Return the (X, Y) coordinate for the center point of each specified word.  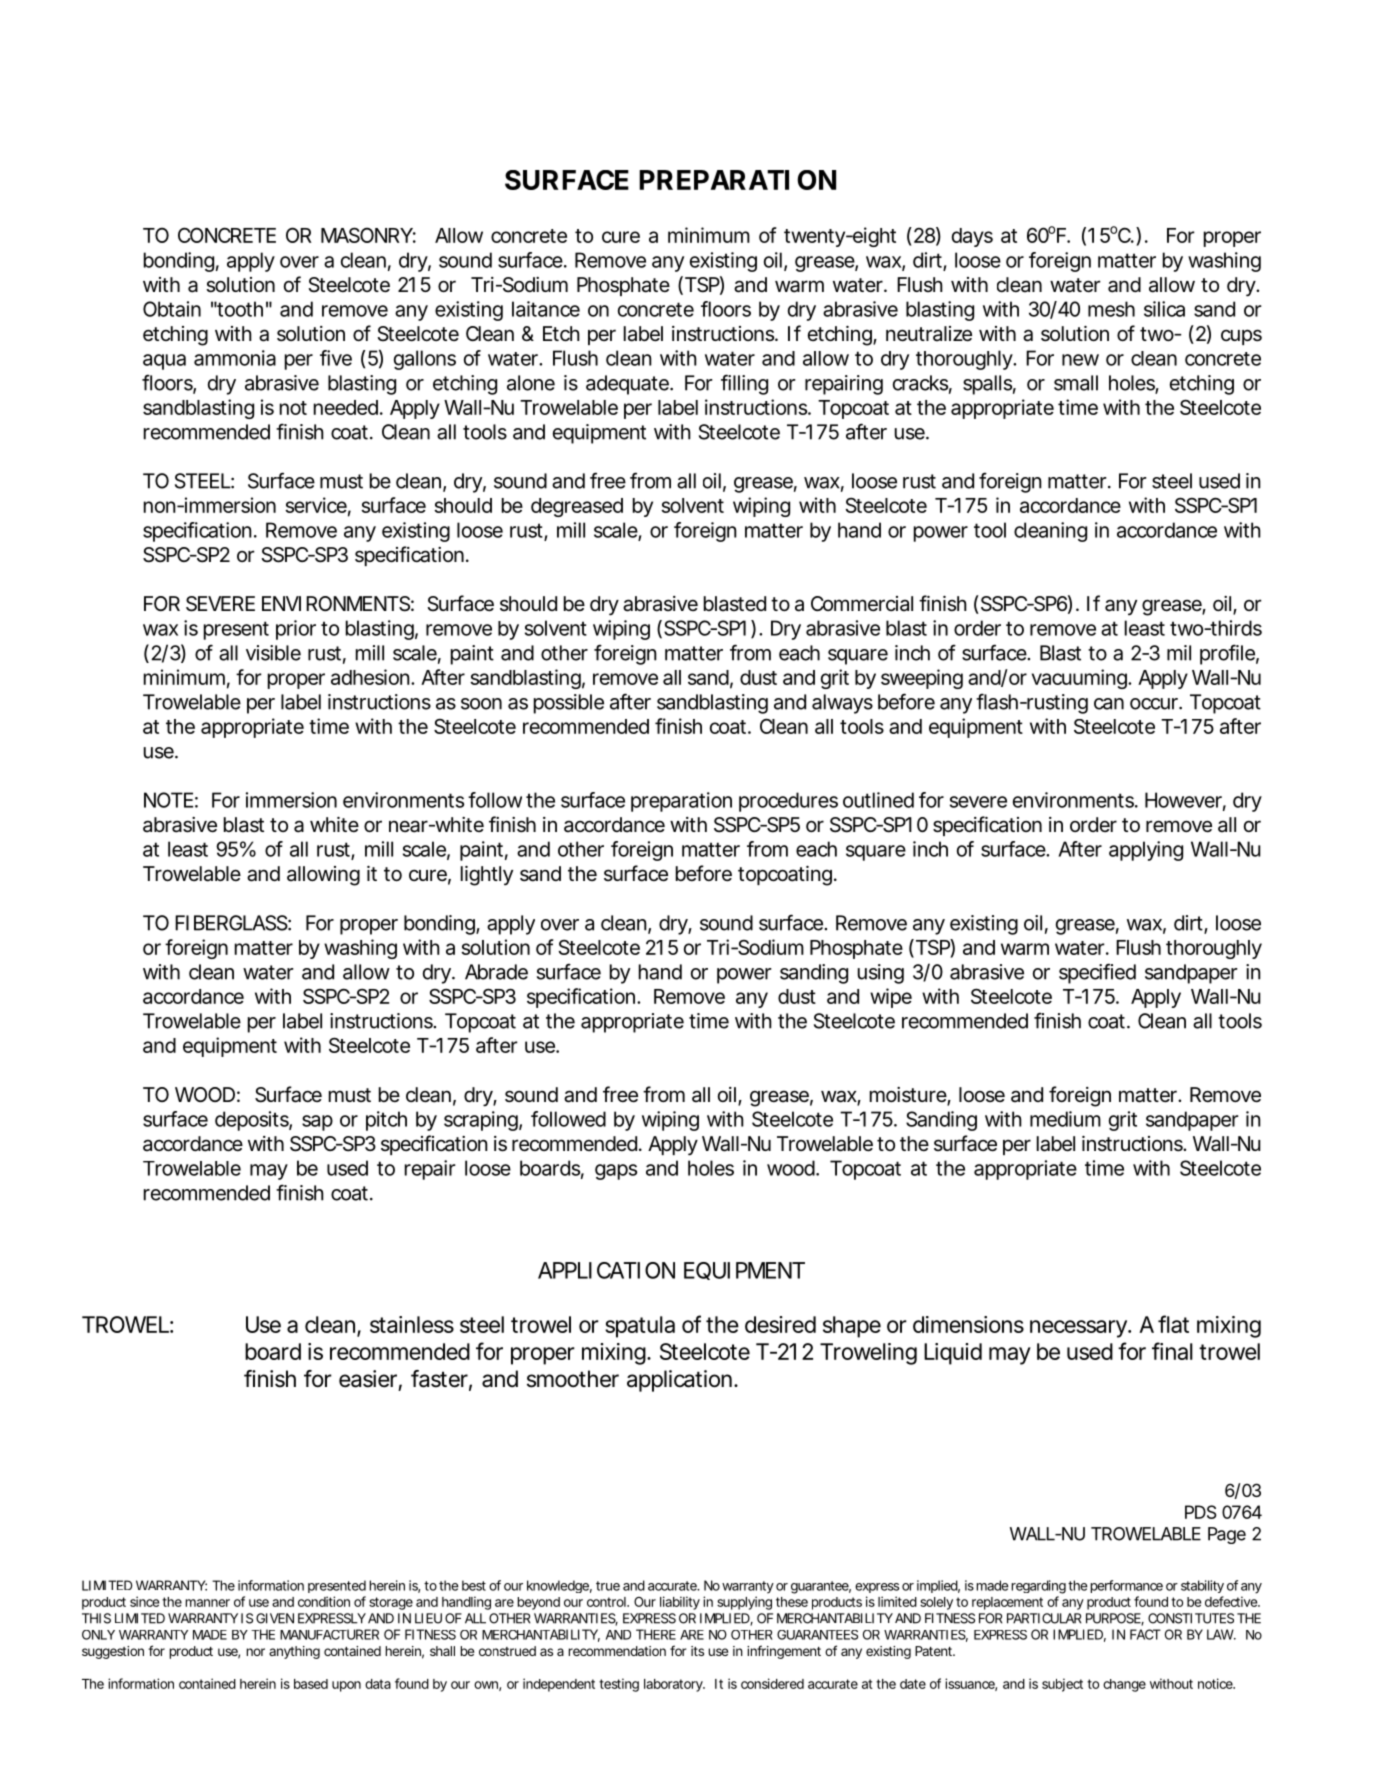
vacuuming (1080, 679)
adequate (628, 385)
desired (780, 1324)
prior (296, 630)
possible (569, 704)
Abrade (496, 972)
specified (1097, 973)
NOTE (168, 800)
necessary (1079, 1329)
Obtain (172, 309)
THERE (656, 1634)
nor (255, 1652)
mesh (1111, 309)
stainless (412, 1324)
